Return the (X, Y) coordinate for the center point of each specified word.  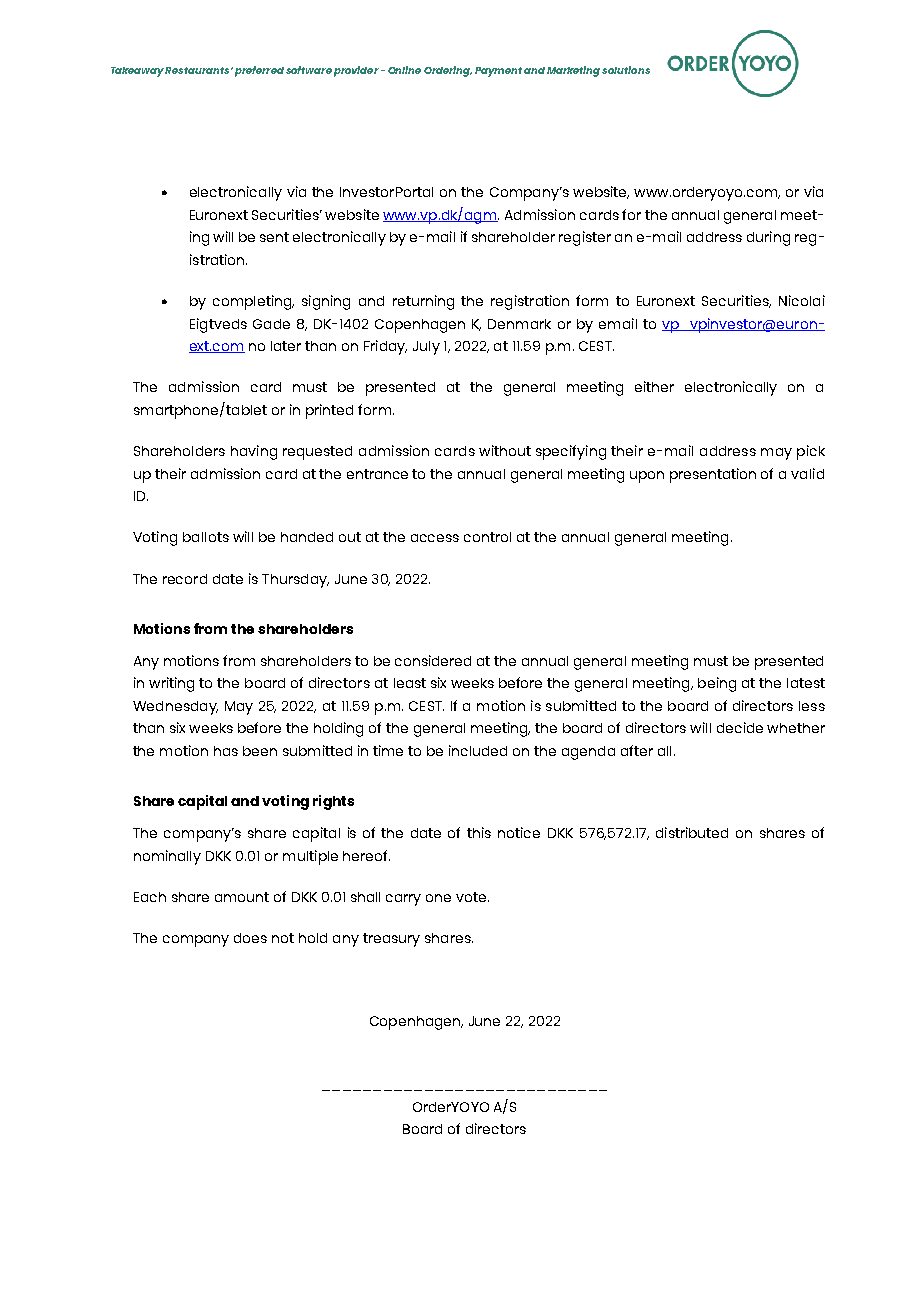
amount (242, 897)
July (426, 348)
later (286, 346)
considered (433, 660)
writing (171, 684)
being (717, 684)
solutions (626, 70)
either (654, 386)
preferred (259, 71)
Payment (498, 72)
